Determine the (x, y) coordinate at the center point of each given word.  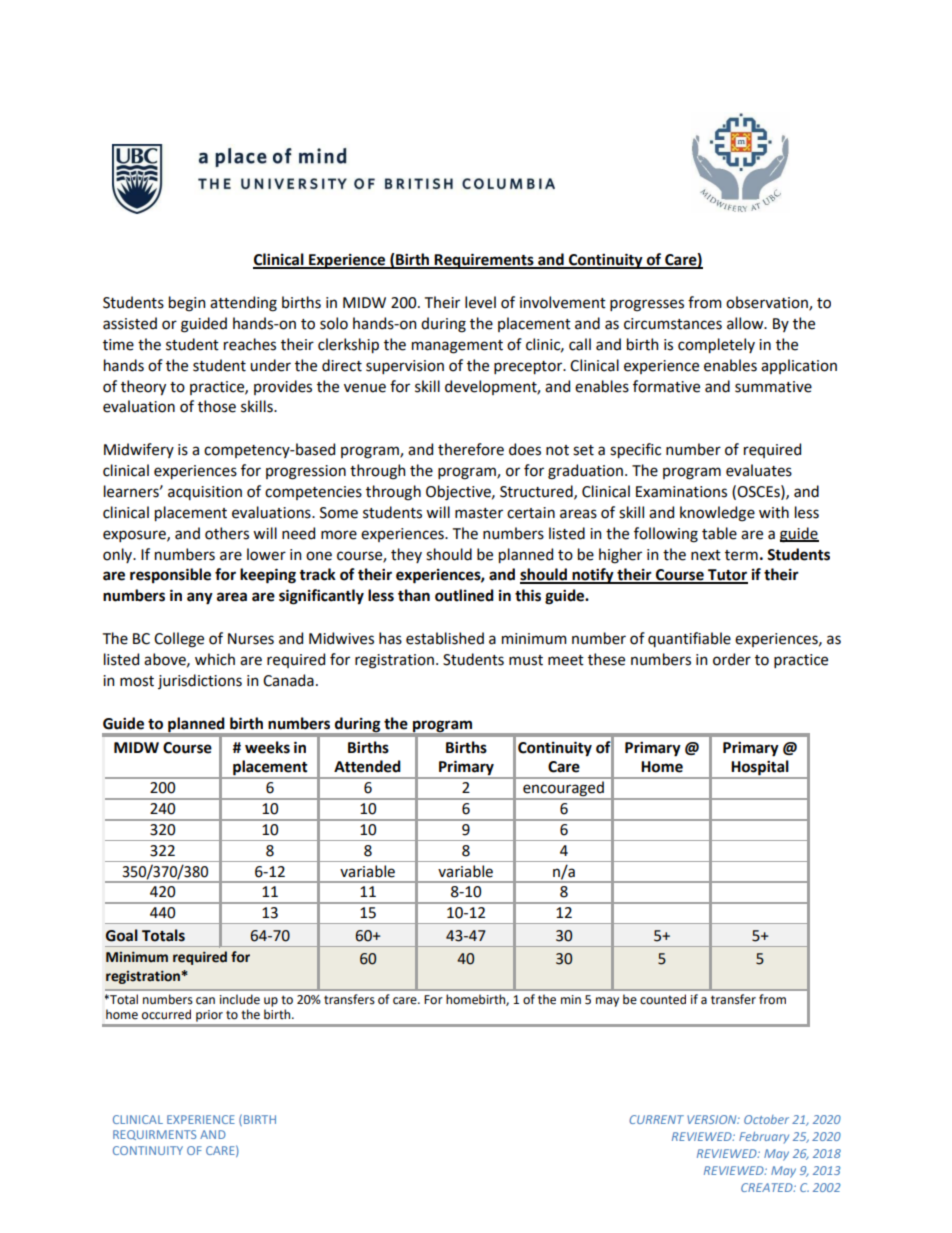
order (732, 659)
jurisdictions (200, 681)
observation (768, 303)
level (480, 302)
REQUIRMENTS (154, 1135)
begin (187, 304)
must (526, 660)
